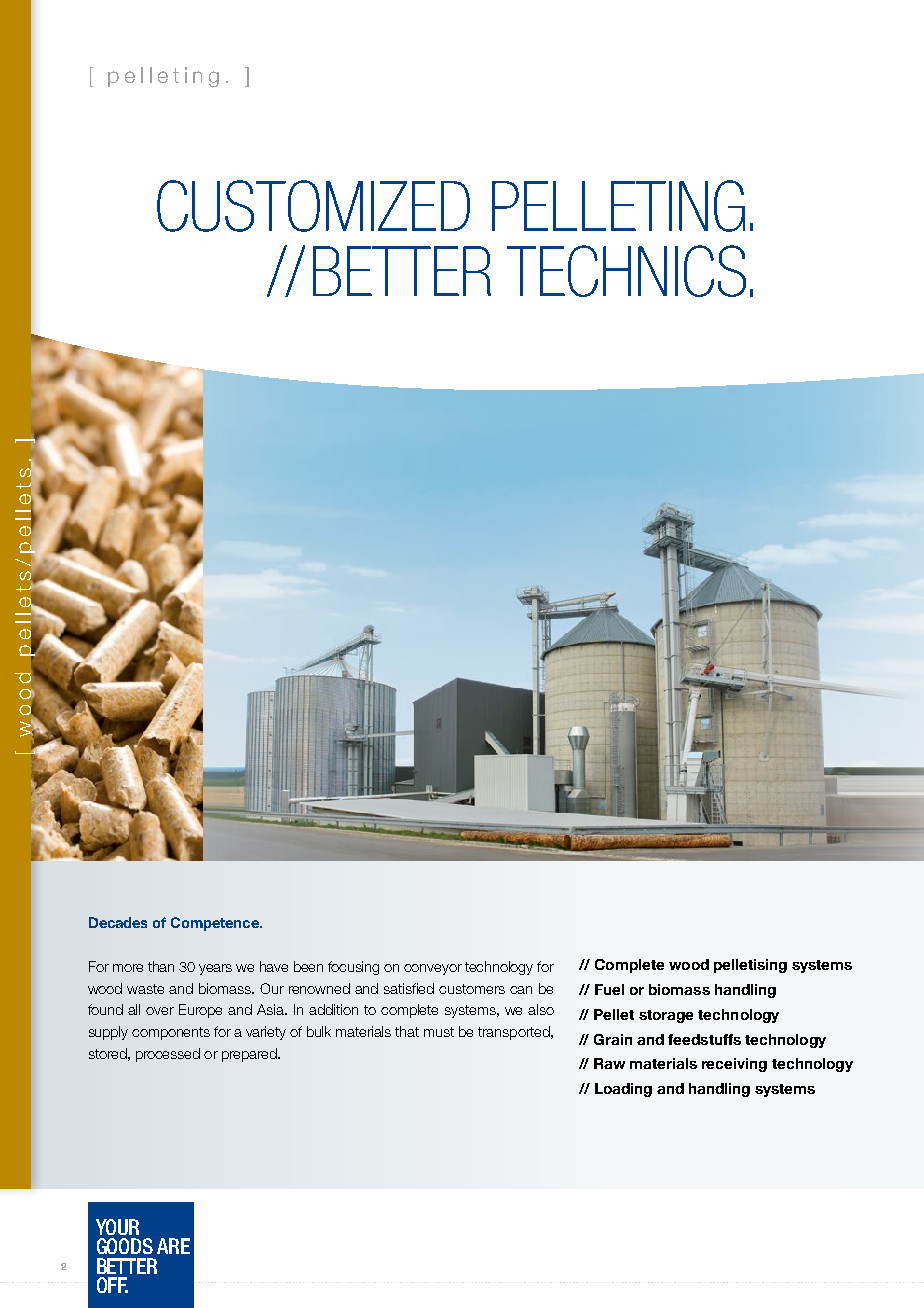 Image resolution: width=924 pixels, height=1308 pixels. Describe the element at coordinates (666, 1016) in the screenshot. I see `storage` at that location.
